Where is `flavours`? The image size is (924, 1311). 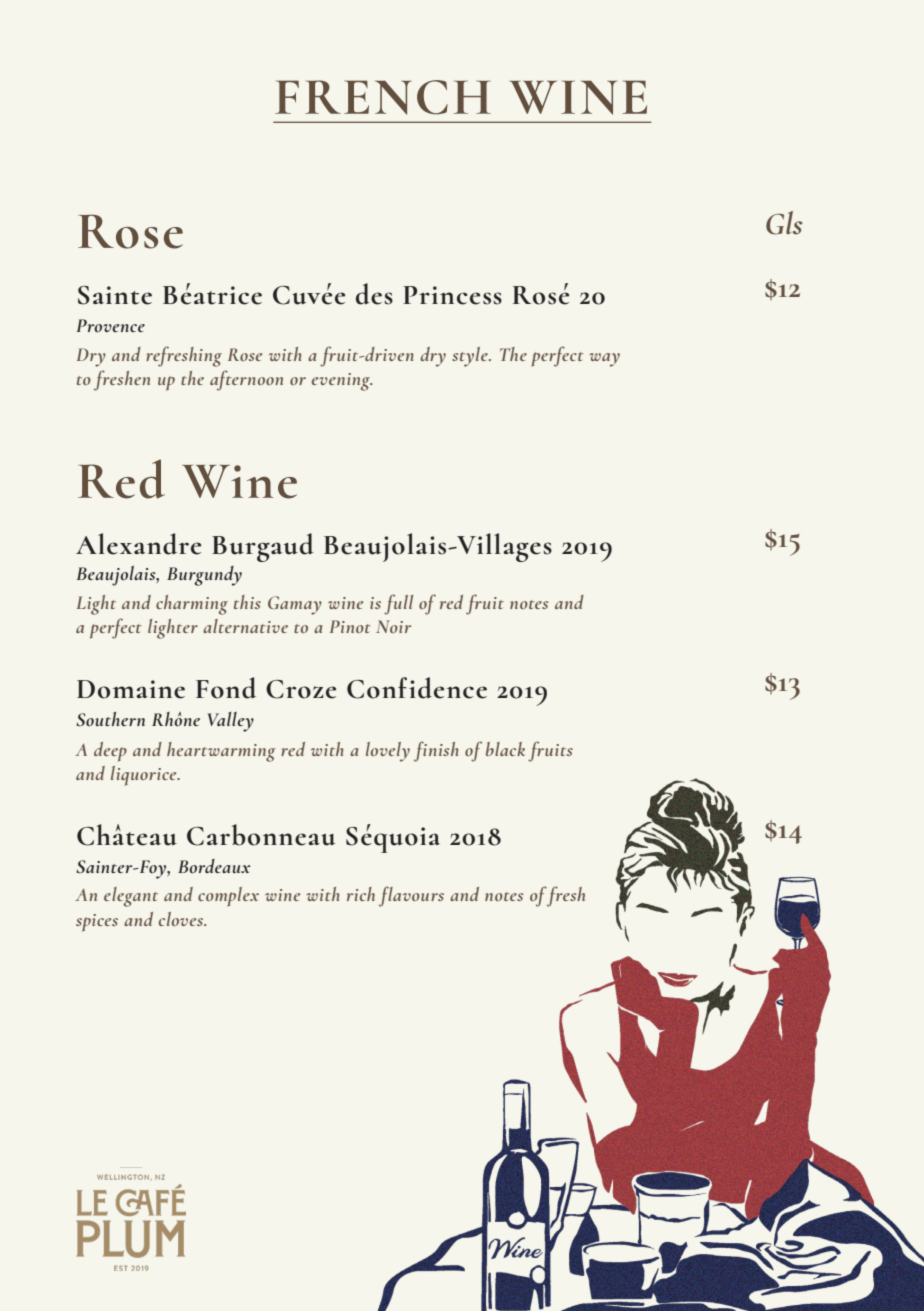
flavours is located at coordinates (411, 896).
